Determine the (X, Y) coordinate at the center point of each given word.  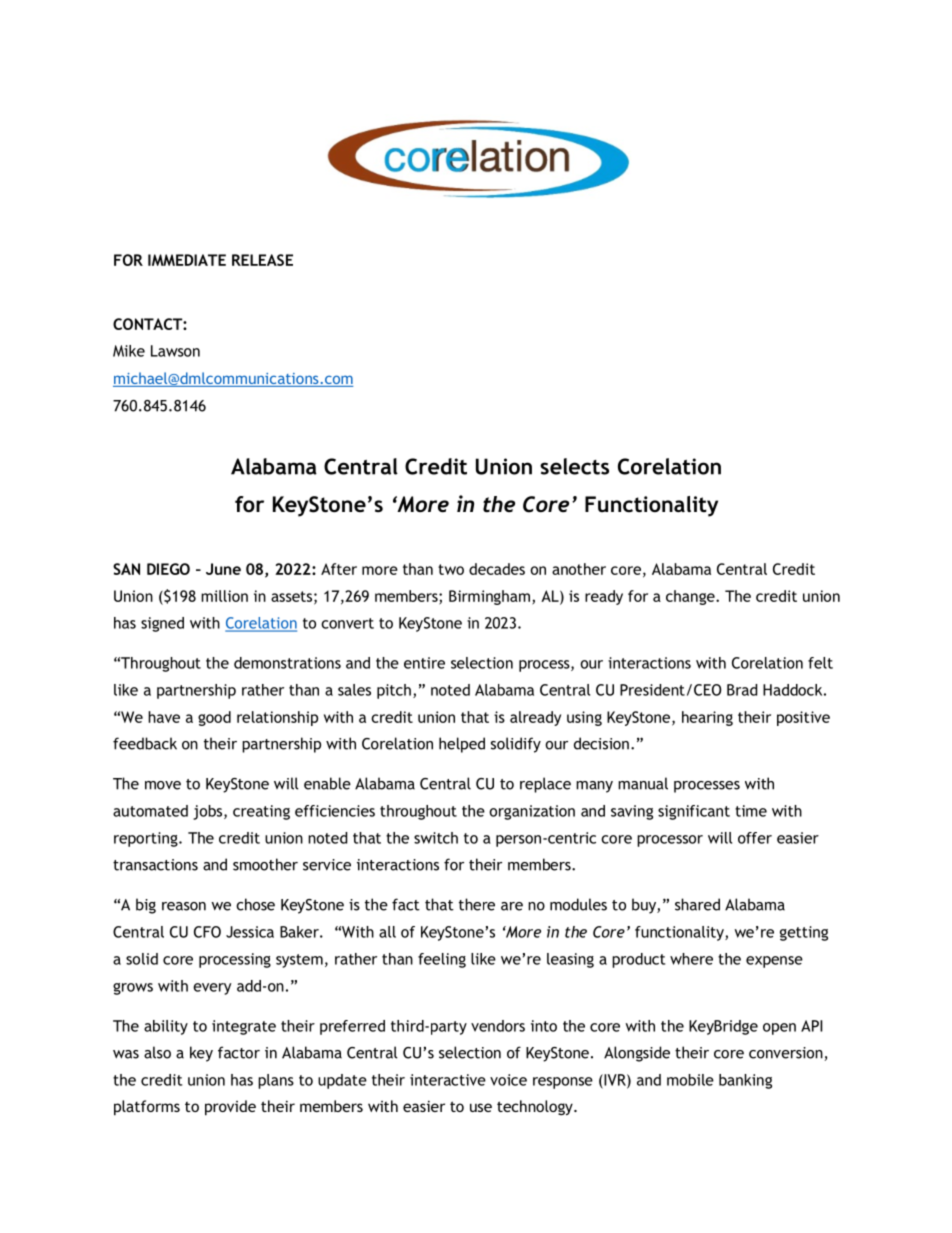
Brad (742, 690)
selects (574, 466)
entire (424, 663)
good (214, 718)
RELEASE (262, 260)
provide (230, 1108)
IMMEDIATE (187, 260)
